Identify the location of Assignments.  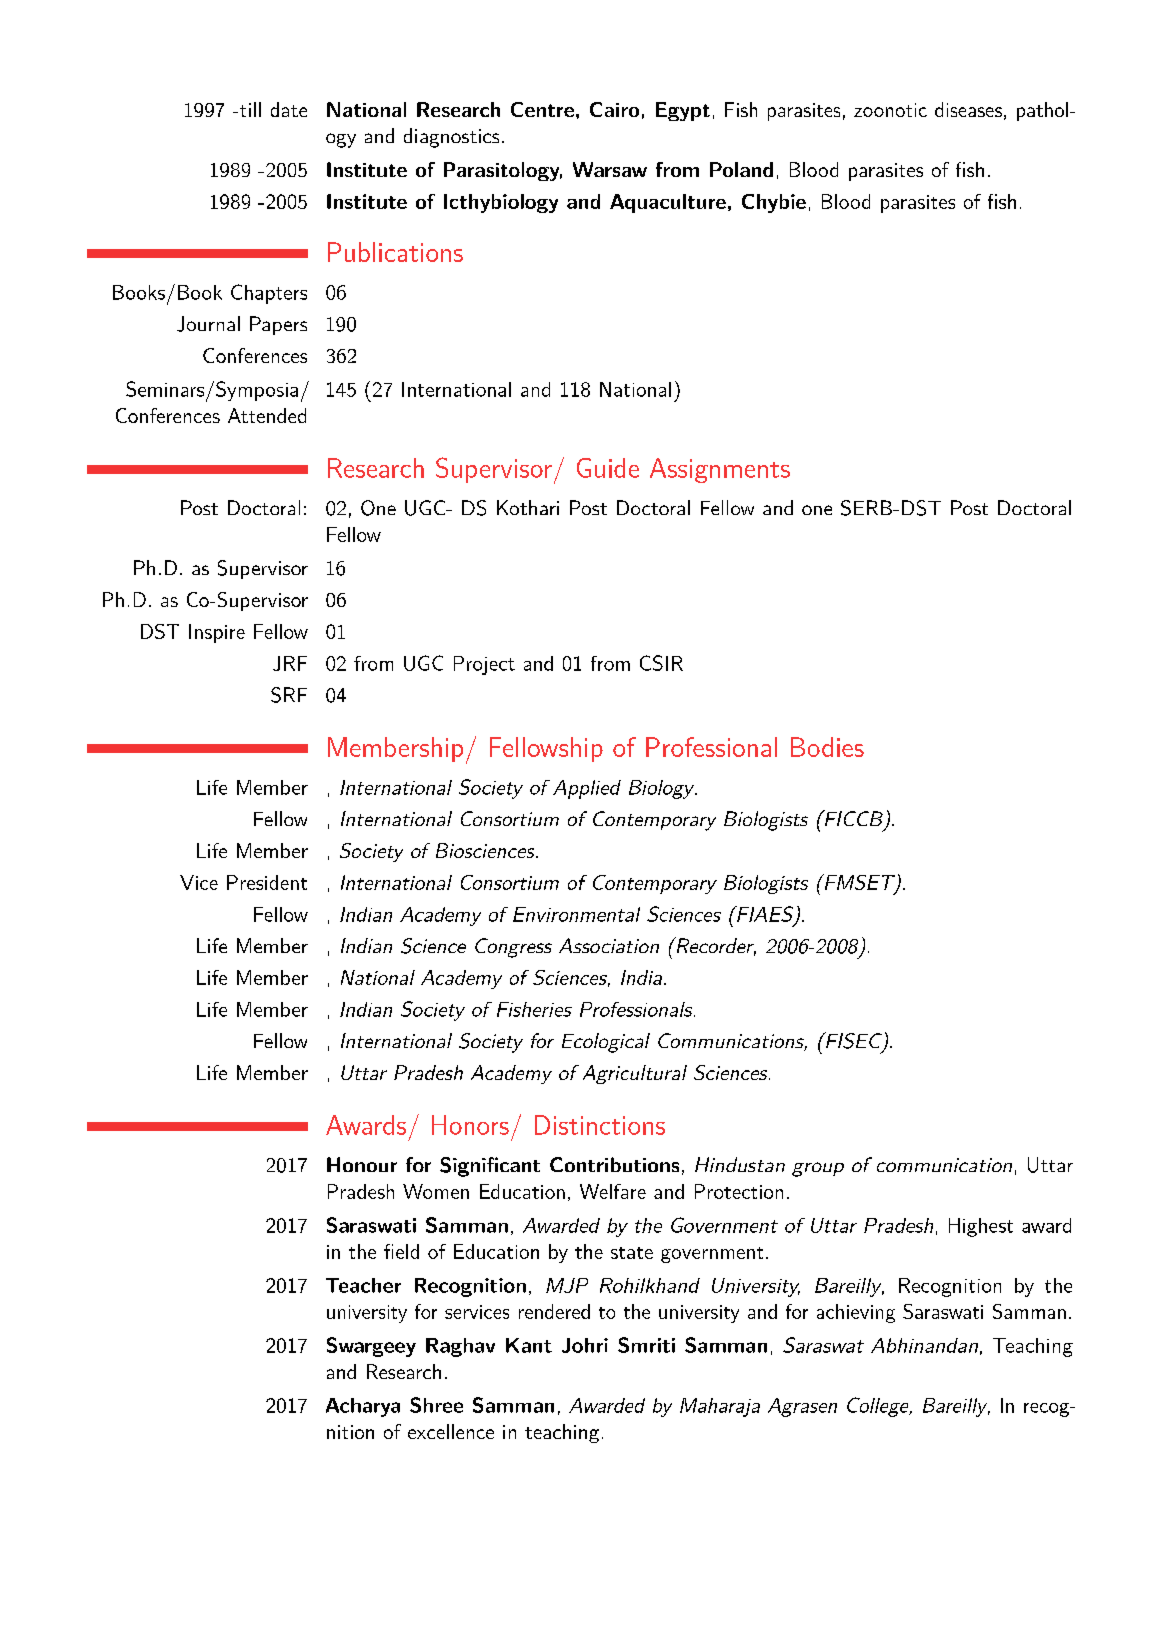
(720, 470).
